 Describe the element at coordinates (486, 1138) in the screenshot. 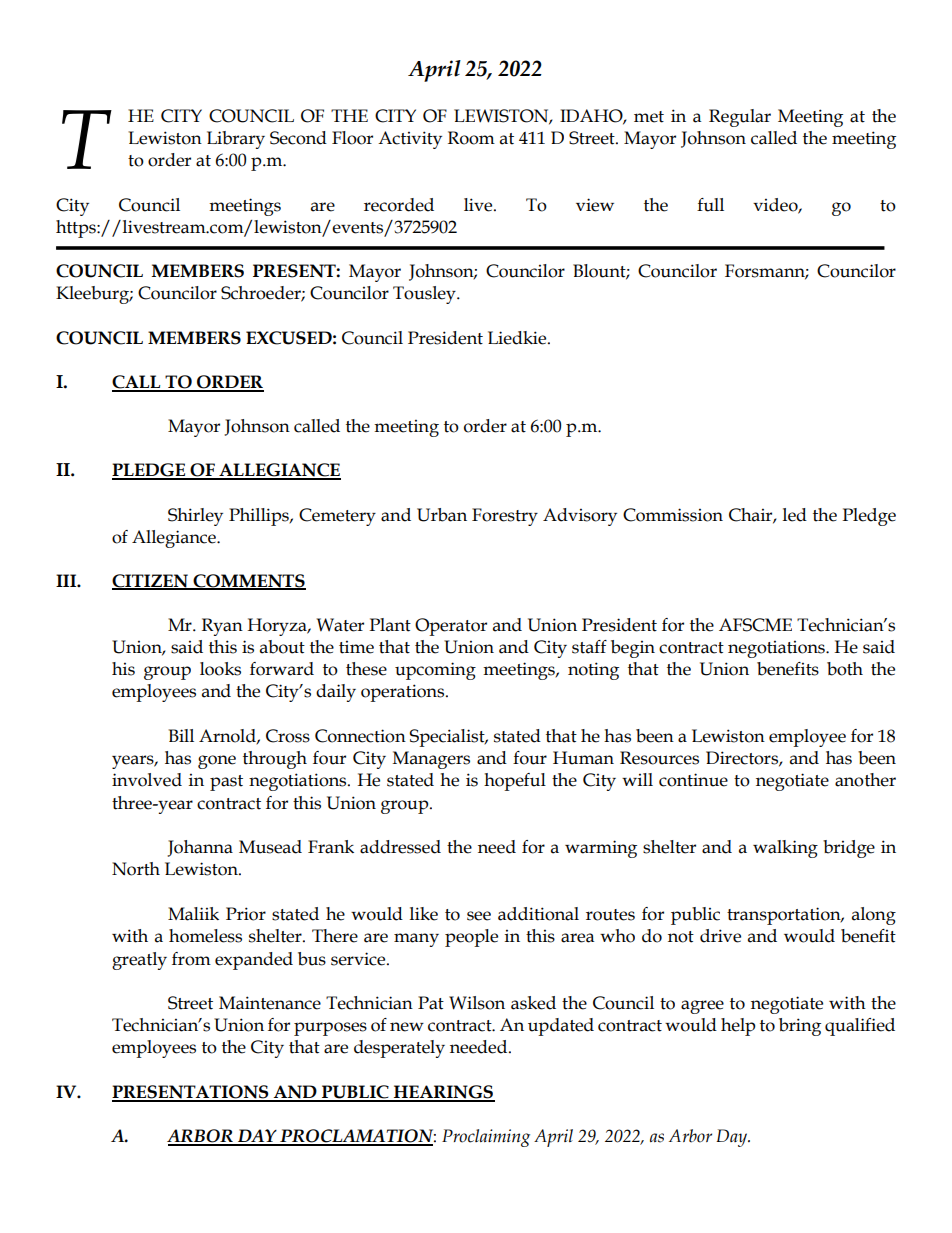

I see `Proclaiming` at that location.
